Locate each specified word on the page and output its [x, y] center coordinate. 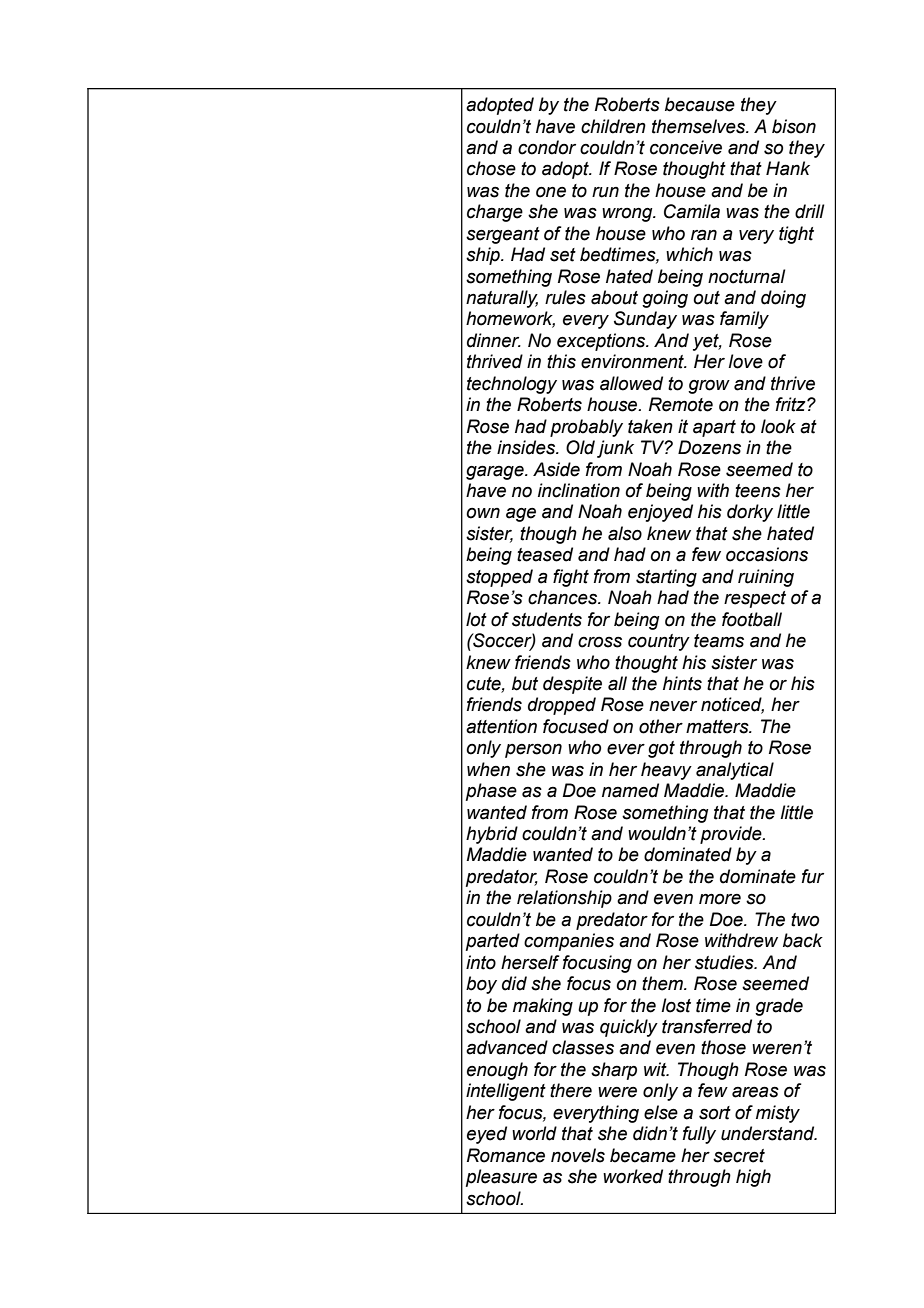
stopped [499, 578]
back [803, 940]
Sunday [645, 320]
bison [794, 126]
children [613, 126]
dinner [494, 340]
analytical [735, 771]
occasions [767, 554]
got [661, 749]
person [533, 750]
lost [676, 1005]
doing [783, 299]
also [625, 533]
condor [547, 147]
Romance [506, 1155]
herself [530, 962]
